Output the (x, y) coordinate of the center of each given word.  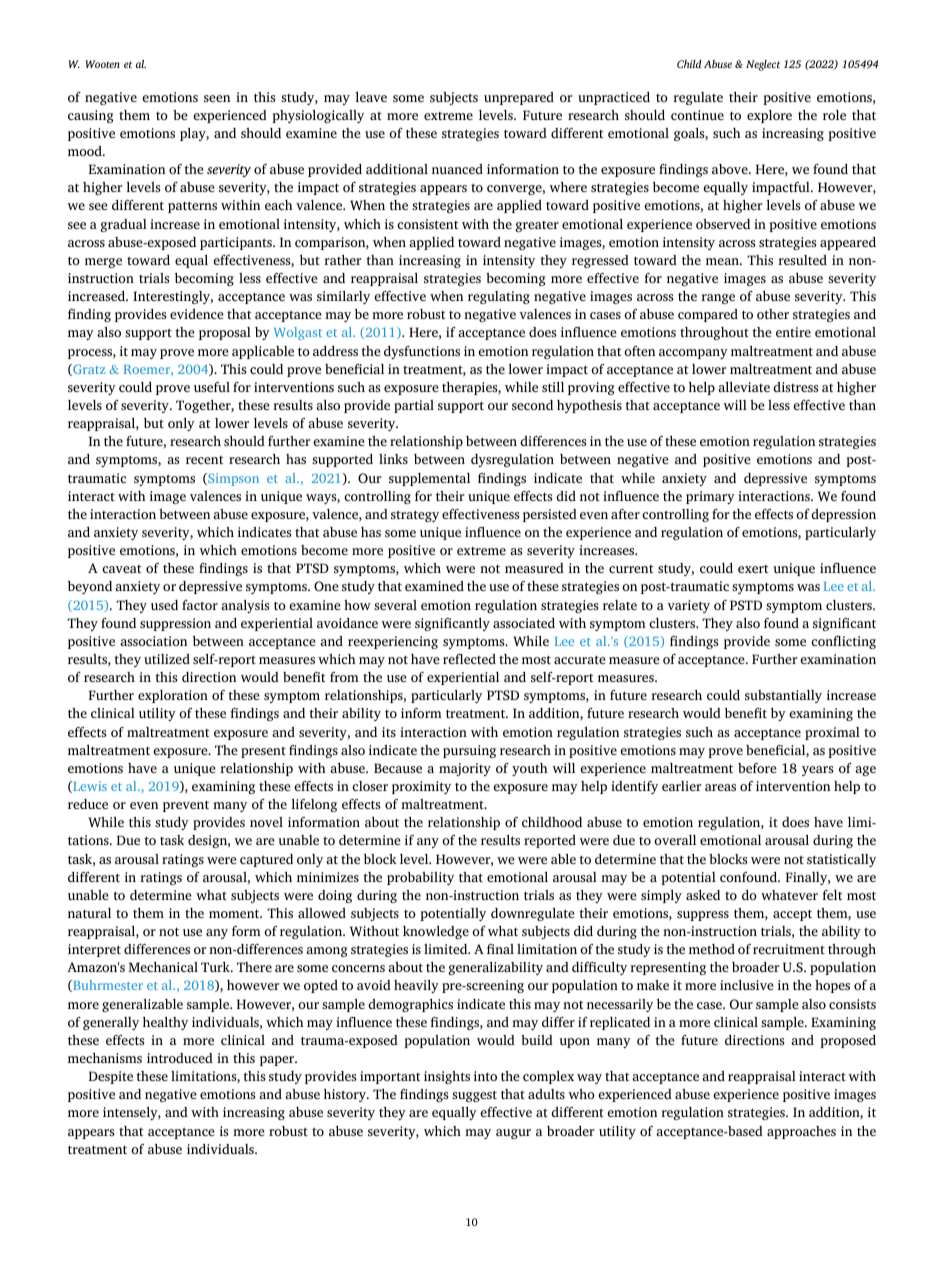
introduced (180, 1058)
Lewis (89, 787)
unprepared (519, 98)
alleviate (744, 387)
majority (465, 769)
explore (769, 116)
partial (414, 406)
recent (204, 460)
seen (217, 98)
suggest (474, 1096)
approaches (801, 1132)
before (757, 768)
